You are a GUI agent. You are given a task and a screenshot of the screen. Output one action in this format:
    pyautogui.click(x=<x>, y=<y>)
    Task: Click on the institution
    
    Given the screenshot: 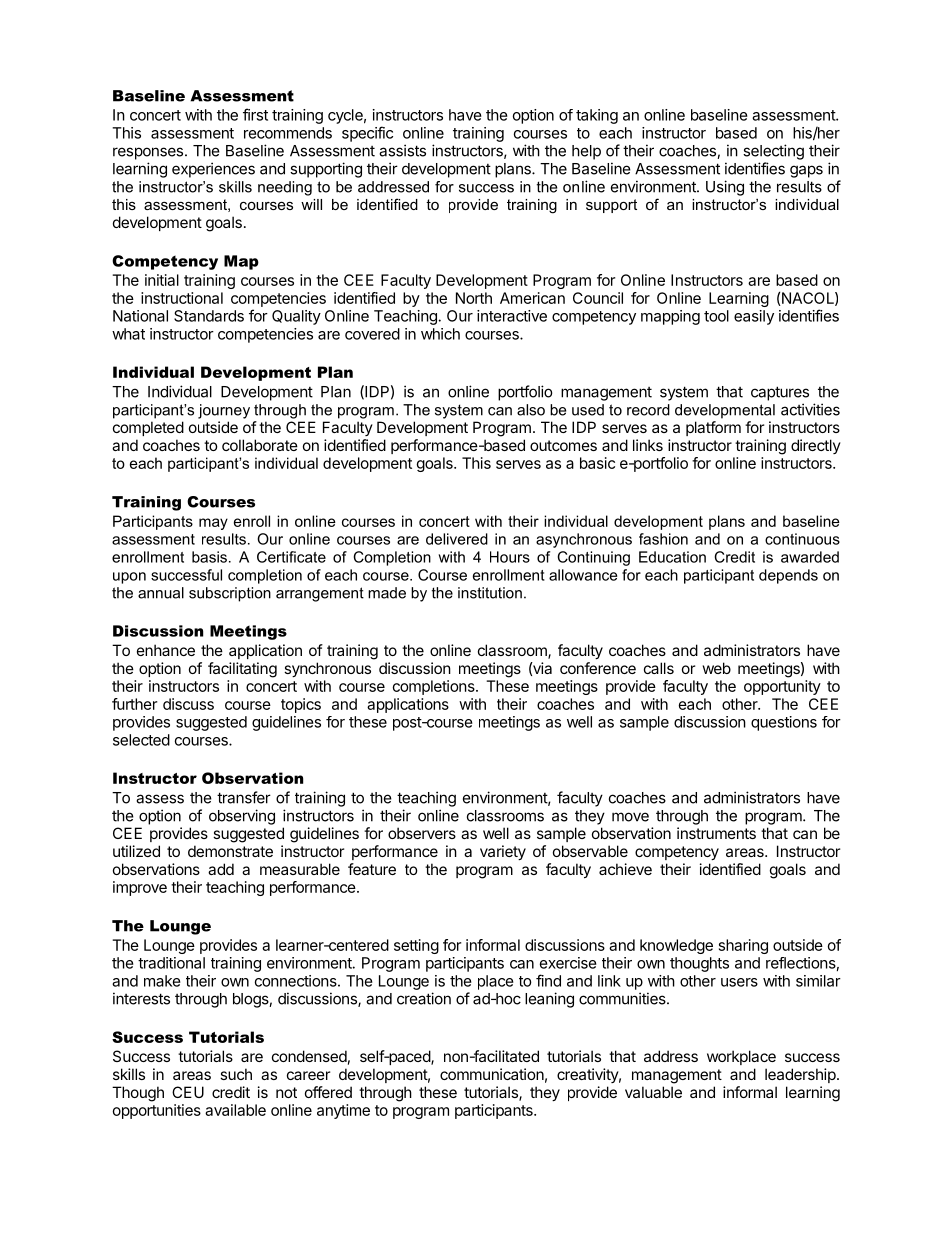 What is the action you would take?
    pyautogui.click(x=490, y=593)
